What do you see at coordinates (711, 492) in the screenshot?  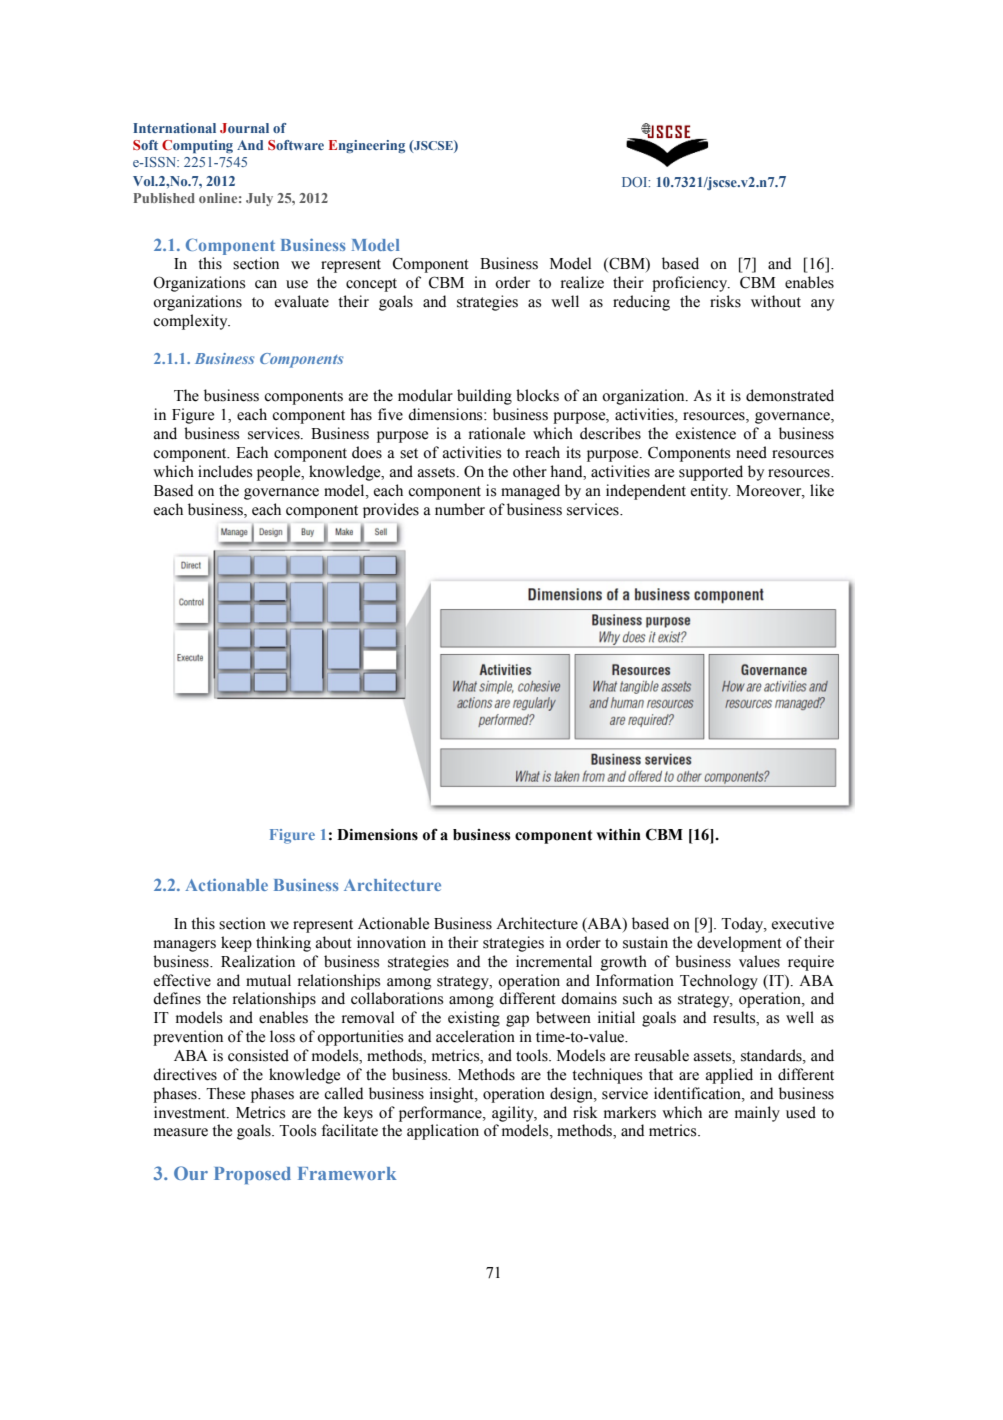 I see `entity` at bounding box center [711, 492].
